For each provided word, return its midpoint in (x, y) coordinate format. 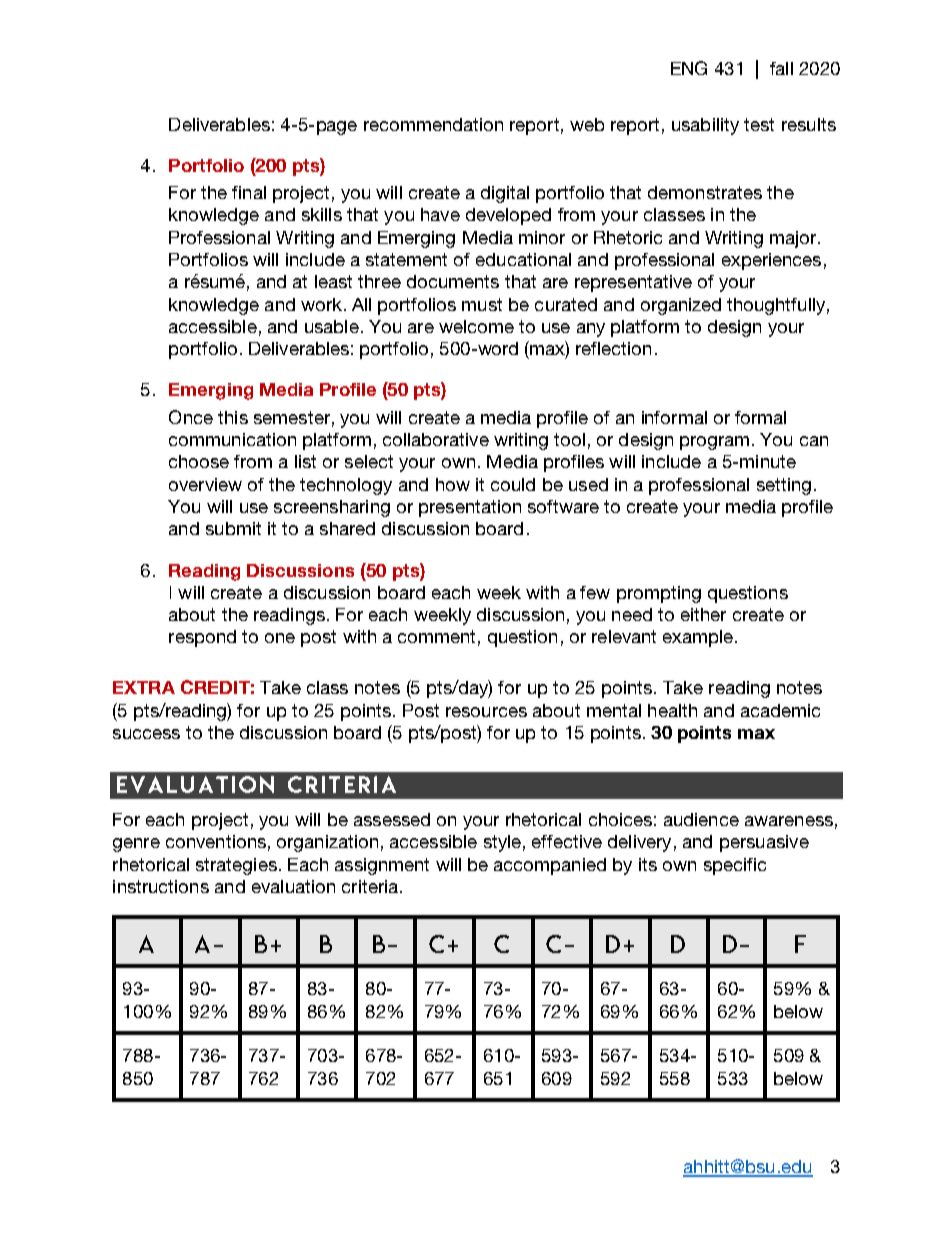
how (453, 484)
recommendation (433, 124)
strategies (236, 866)
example (698, 638)
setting (784, 486)
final (249, 192)
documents (453, 281)
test (759, 124)
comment (436, 636)
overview (205, 484)
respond (202, 638)
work (321, 304)
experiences (771, 261)
